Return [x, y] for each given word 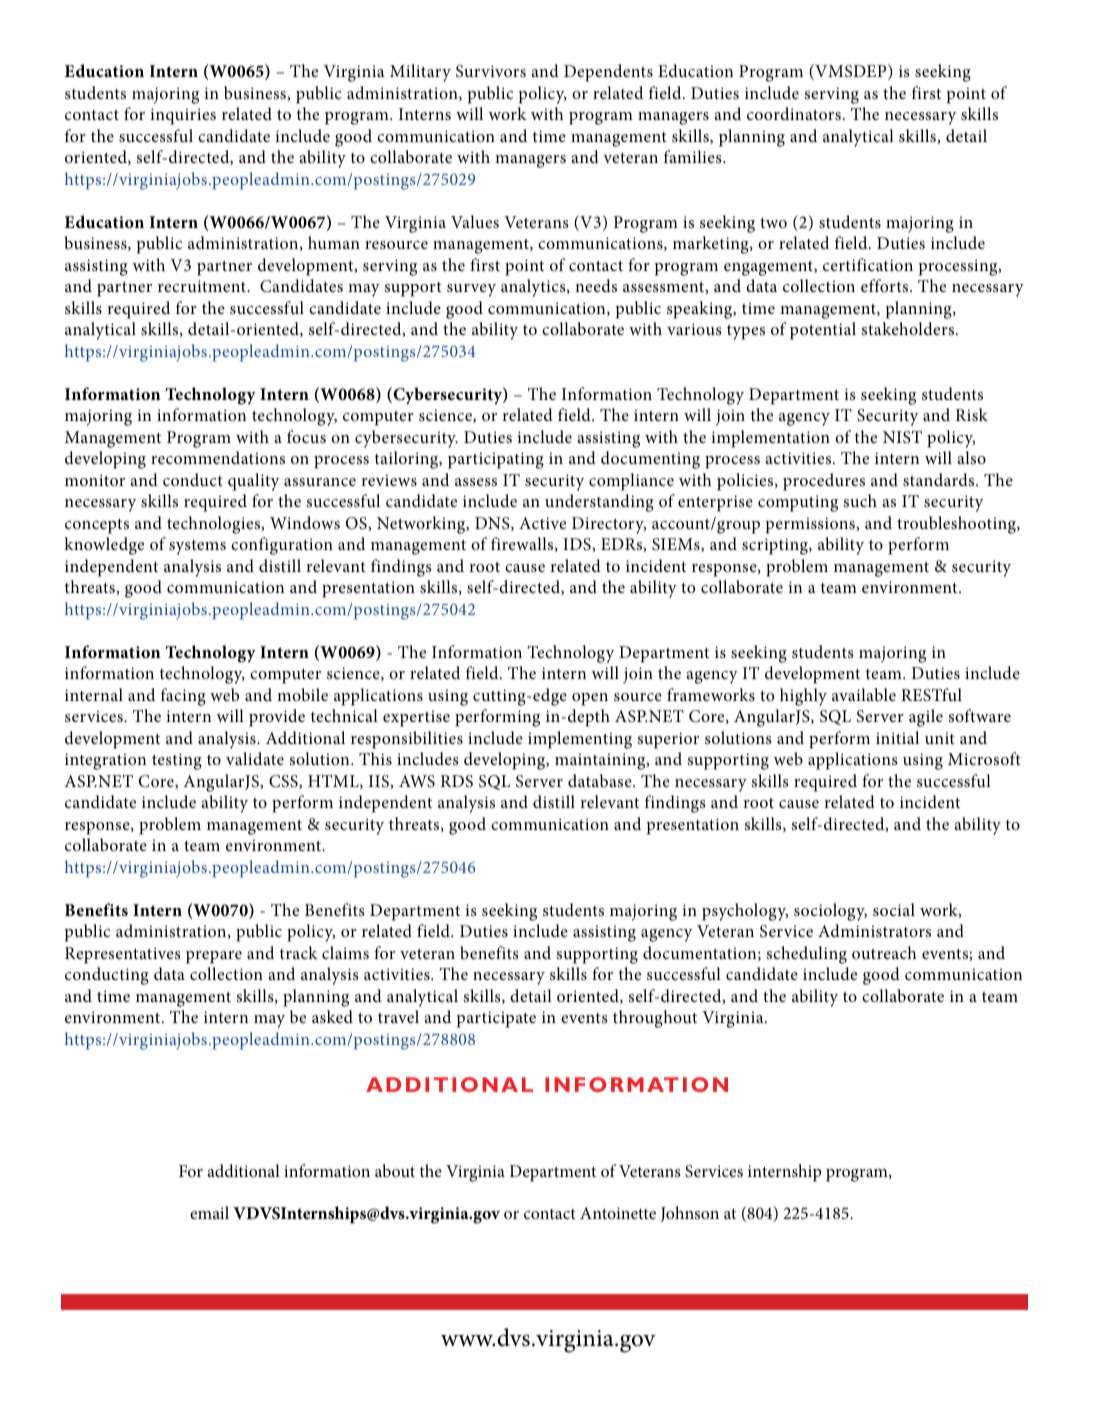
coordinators [794, 113]
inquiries [183, 116]
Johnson [690, 1214]
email [209, 1212]
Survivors [491, 71]
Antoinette [618, 1213]
